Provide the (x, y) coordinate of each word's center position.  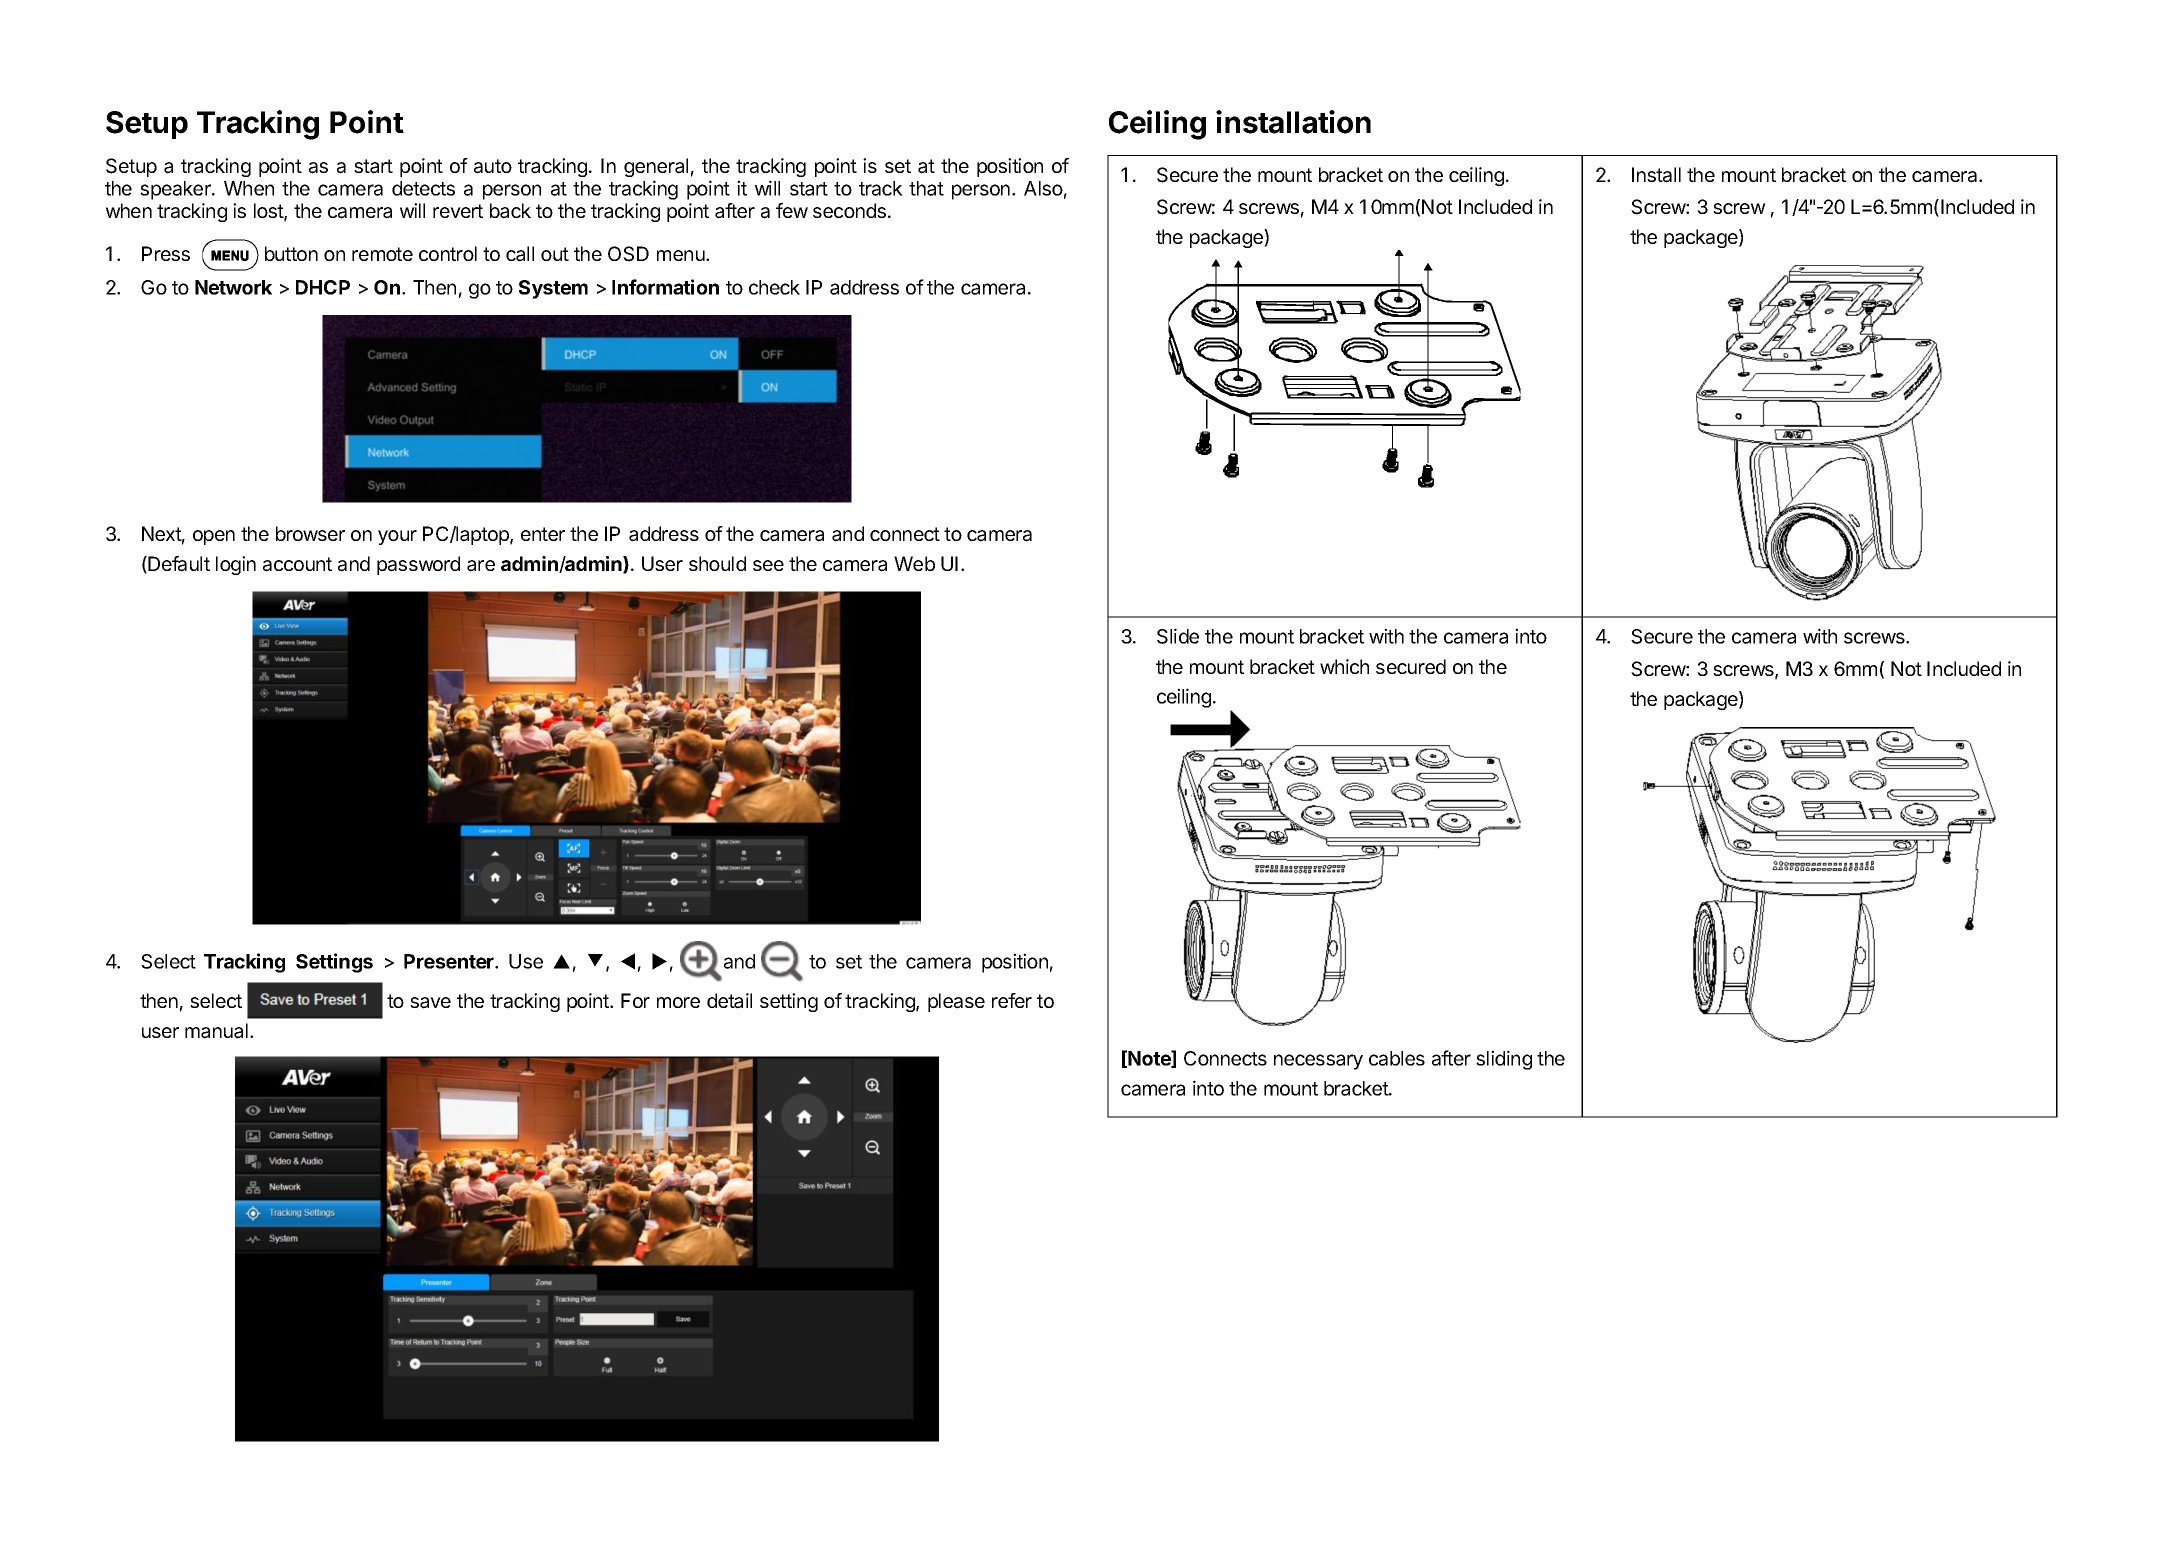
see (768, 565)
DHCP (323, 287)
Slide (1178, 636)
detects (423, 188)
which (1344, 666)
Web (914, 563)
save (430, 1003)
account (297, 564)
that (926, 188)
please (956, 1002)
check (774, 287)
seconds (849, 210)
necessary (1318, 1062)
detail (729, 1001)
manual (216, 1031)
